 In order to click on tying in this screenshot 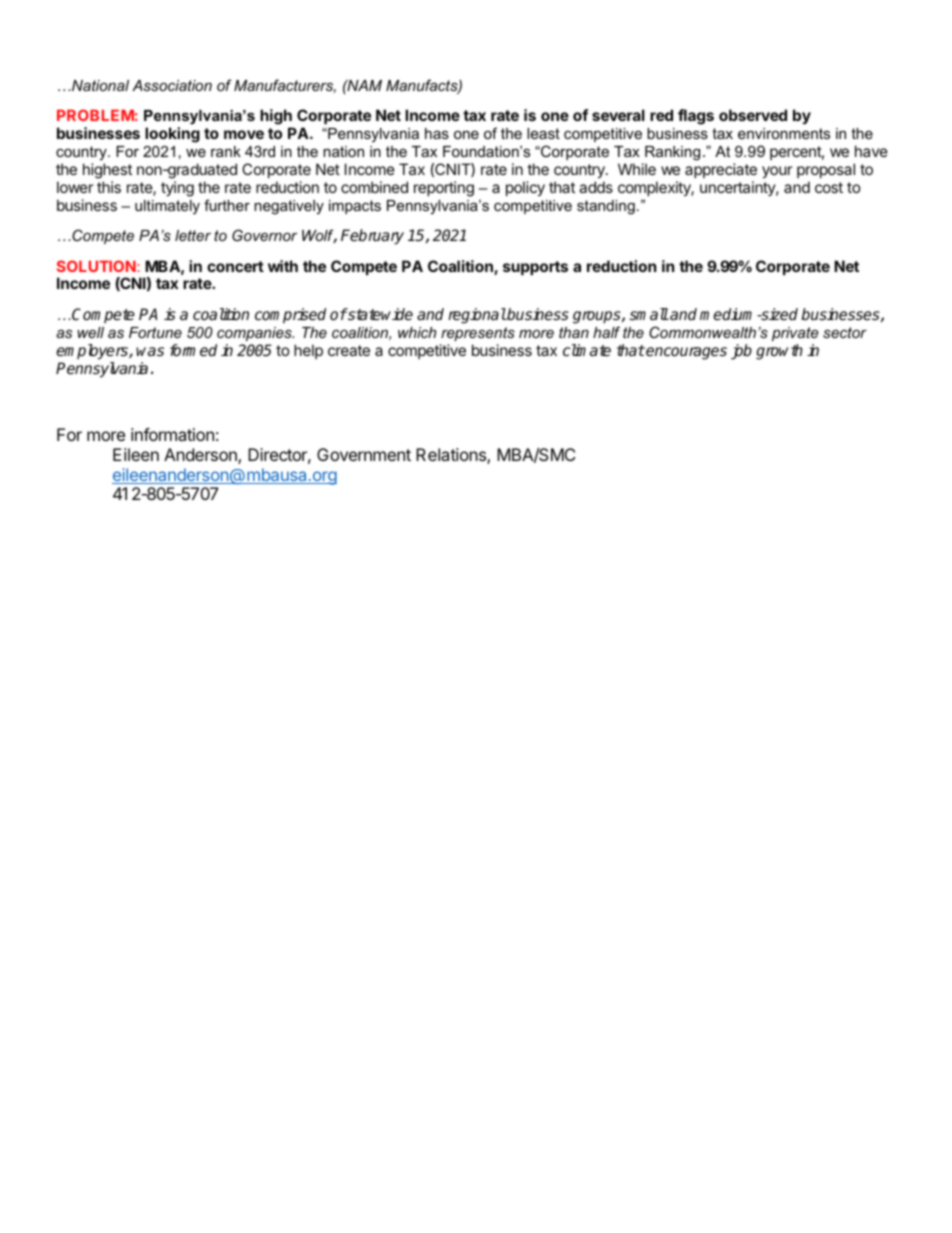, I will do `click(177, 189)`.
